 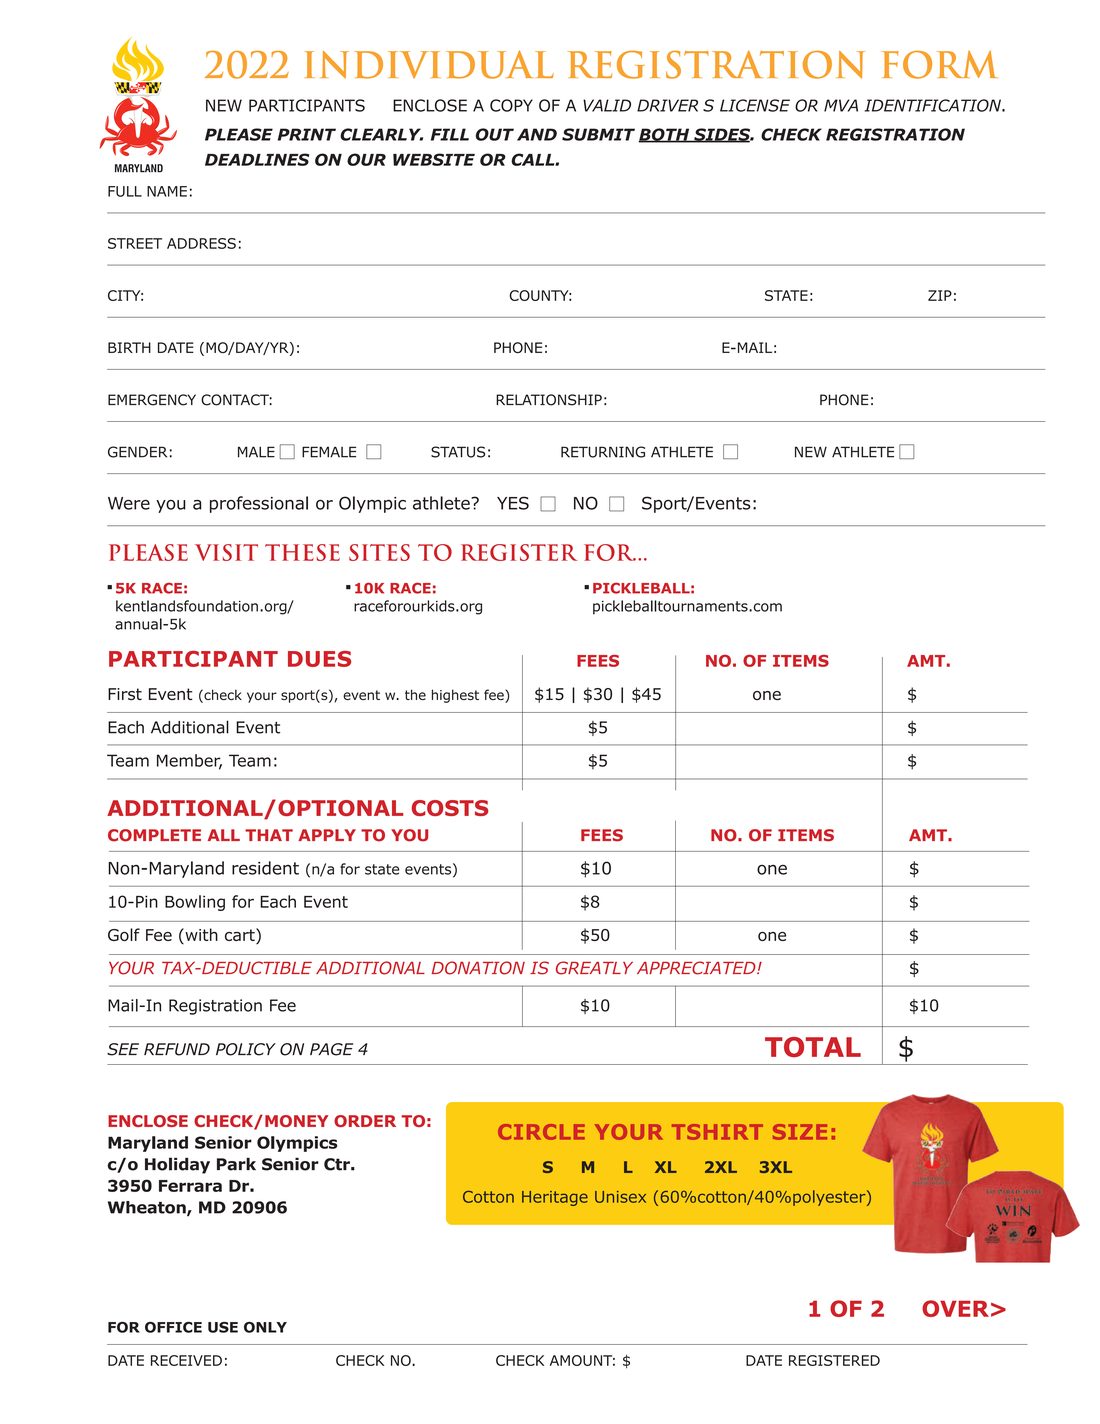 What do you see at coordinates (594, 968) in the screenshot?
I see `GREATLY` at bounding box center [594, 968].
